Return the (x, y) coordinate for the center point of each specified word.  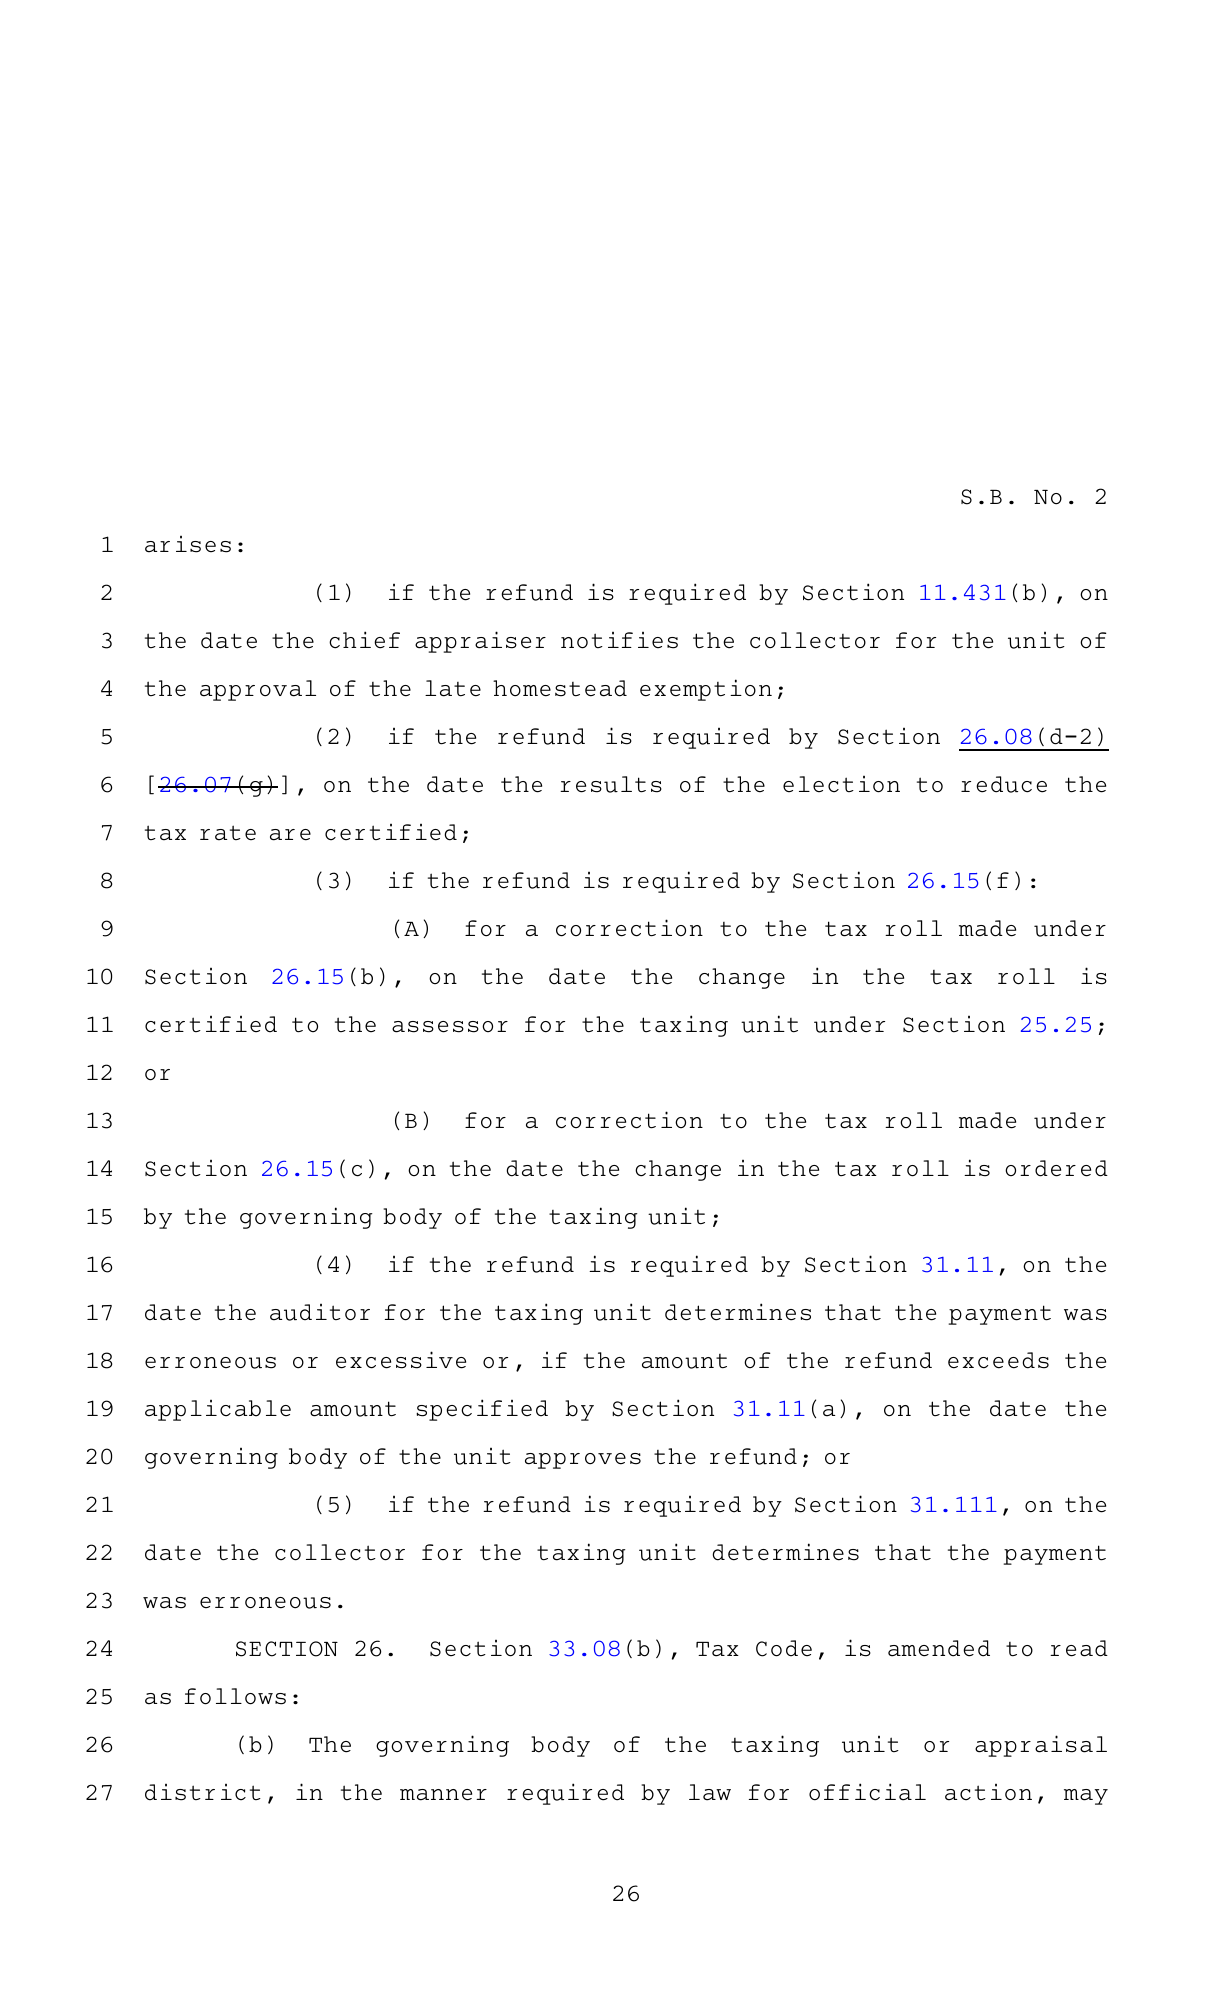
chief (364, 640)
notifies (619, 640)
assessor (450, 1027)
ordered (1056, 1168)
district (203, 1792)
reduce (1004, 784)
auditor (320, 1312)
